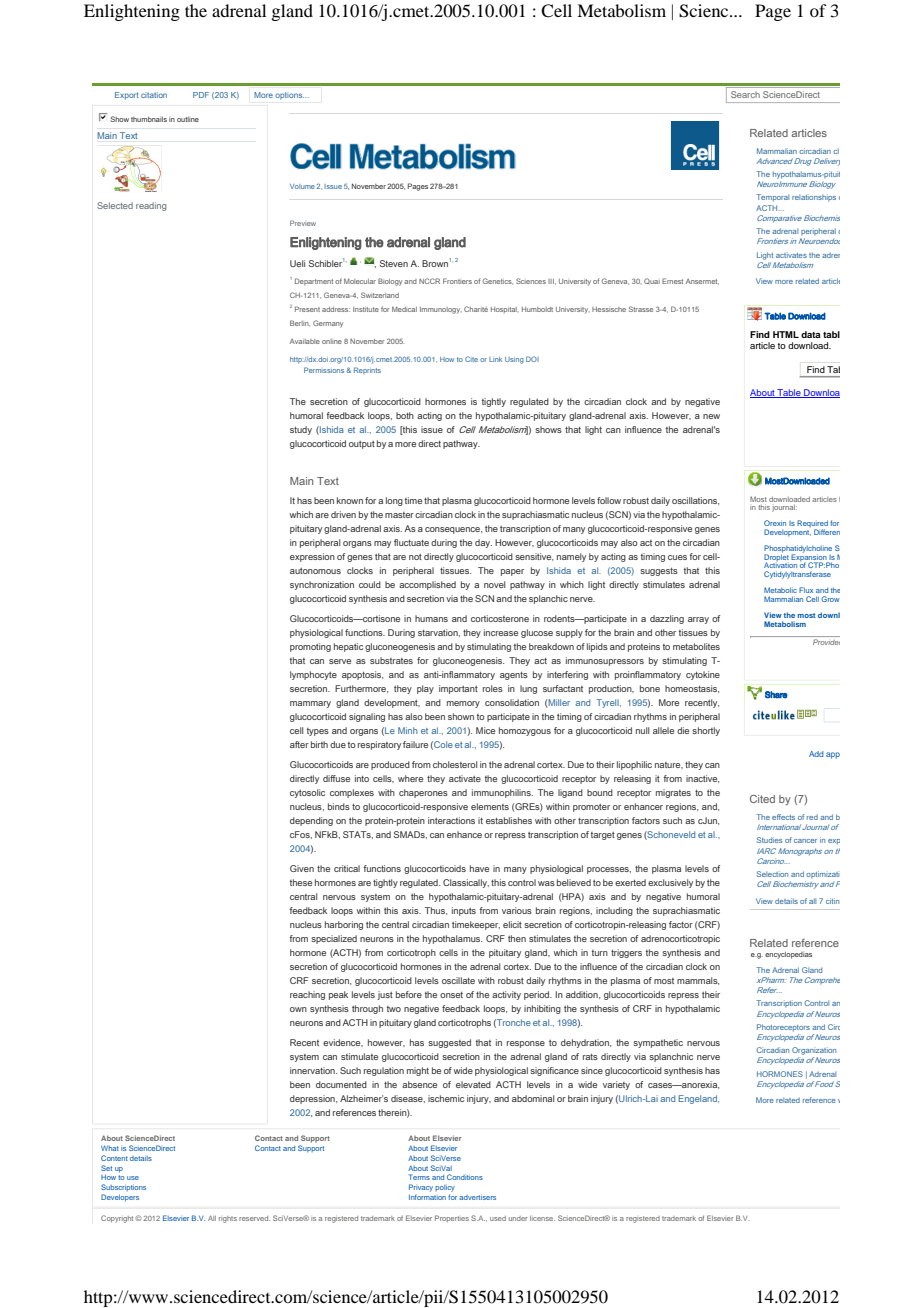 This page has height=1308, width=924. What do you see at coordinates (775, 523) in the page?
I see `Orexin` at bounding box center [775, 523].
